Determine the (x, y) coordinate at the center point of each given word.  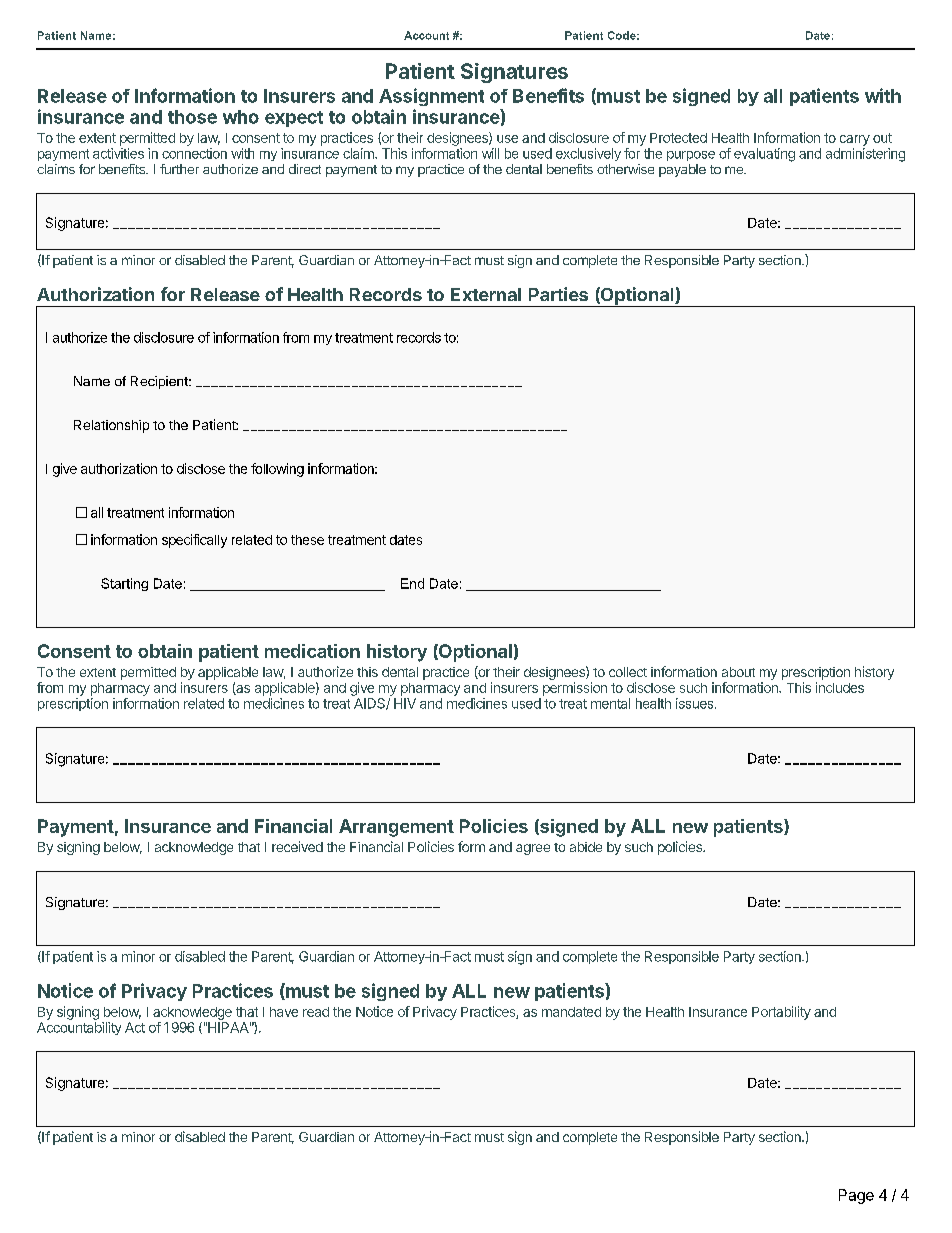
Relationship (111, 426)
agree (533, 849)
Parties (558, 294)
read (316, 1012)
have (284, 1012)
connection (194, 153)
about (738, 672)
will (490, 153)
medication (312, 651)
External (486, 294)
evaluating (764, 155)
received (297, 846)
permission (575, 689)
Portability (781, 1013)
